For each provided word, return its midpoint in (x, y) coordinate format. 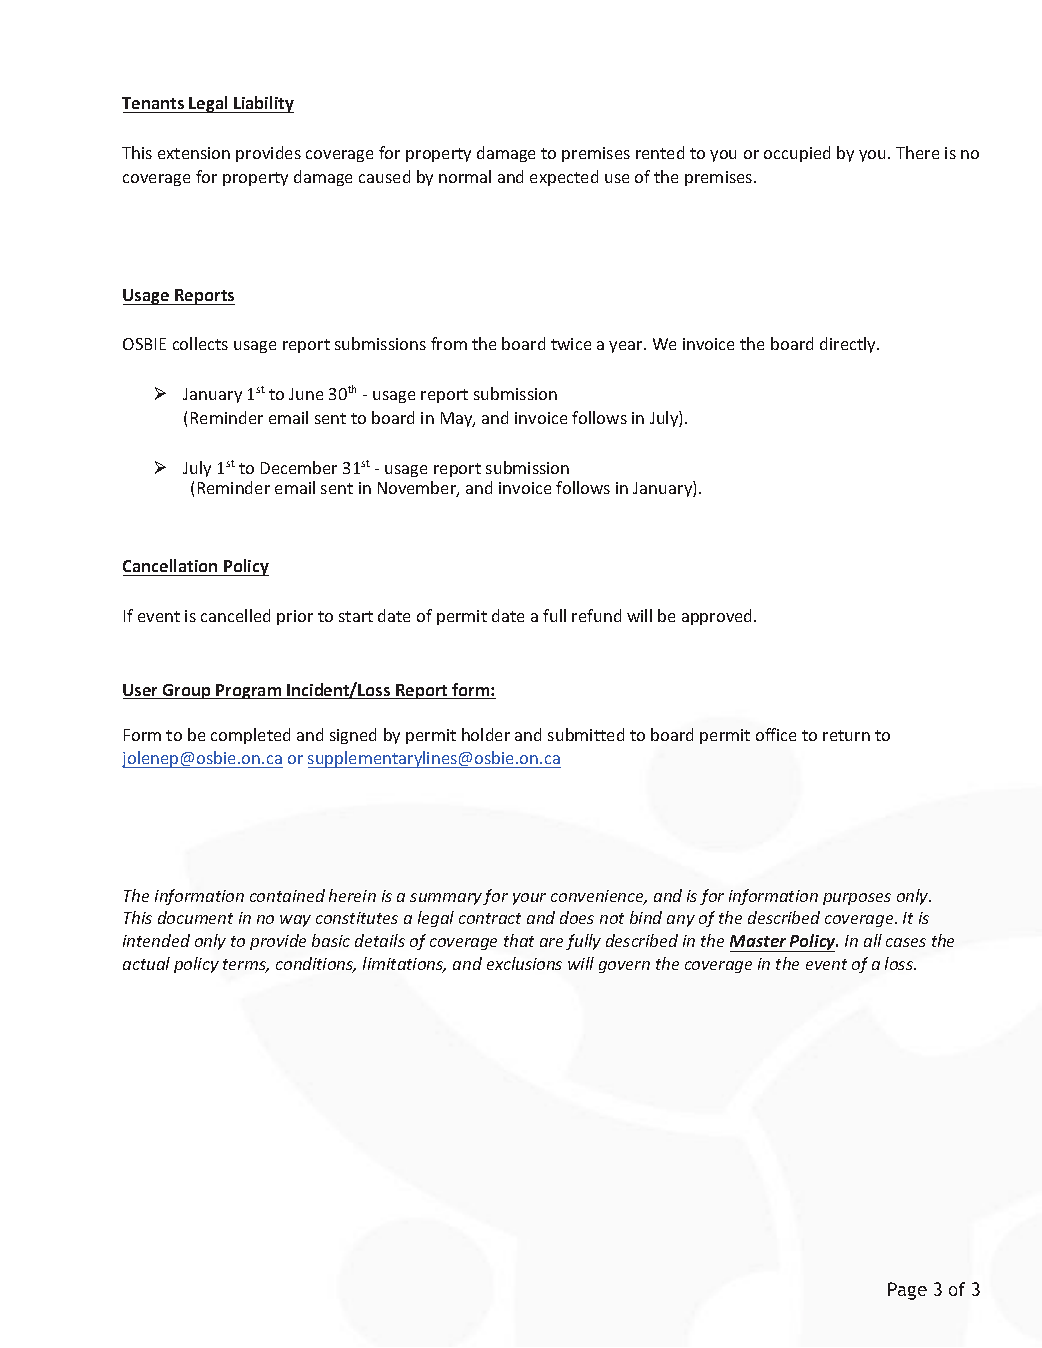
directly (849, 345)
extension (194, 153)
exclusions (524, 963)
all (873, 940)
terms (246, 966)
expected (564, 178)
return (846, 735)
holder (486, 734)
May (458, 419)
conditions (316, 965)
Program (249, 691)
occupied (797, 154)
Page (907, 1291)
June (306, 394)
